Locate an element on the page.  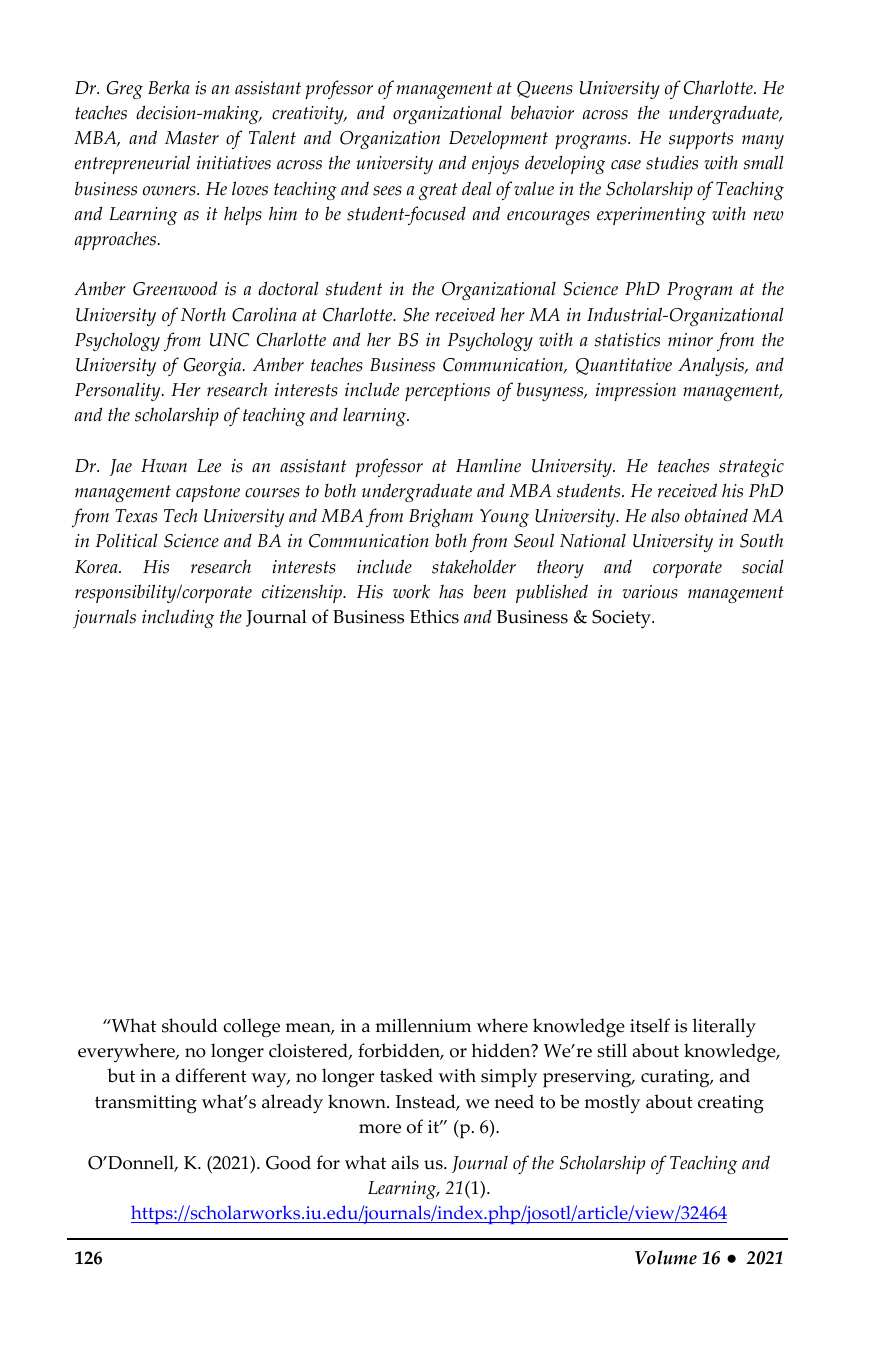
itself is located at coordinates (650, 1025).
